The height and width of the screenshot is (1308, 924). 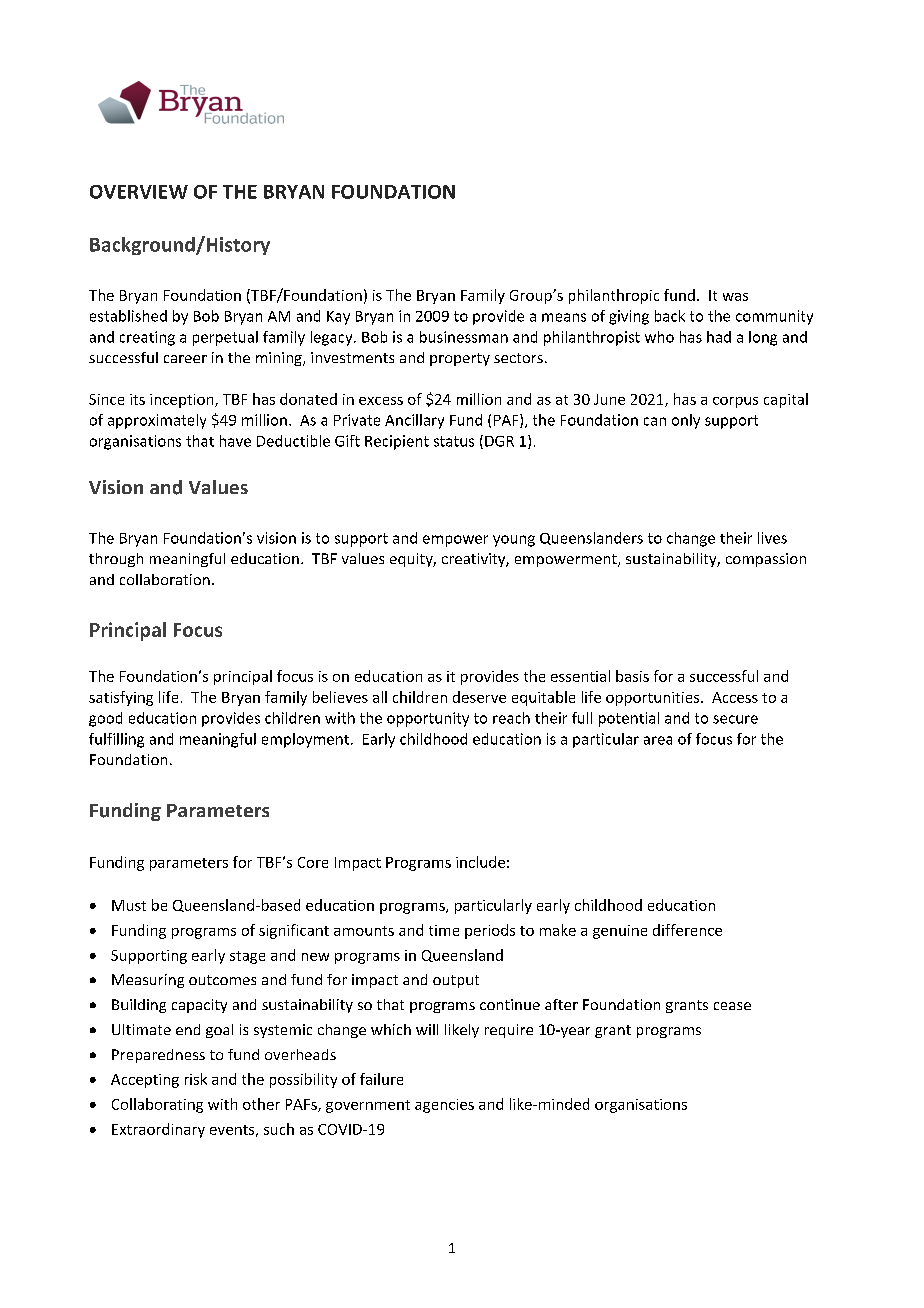 I want to click on Collaborating, so click(x=157, y=1105).
